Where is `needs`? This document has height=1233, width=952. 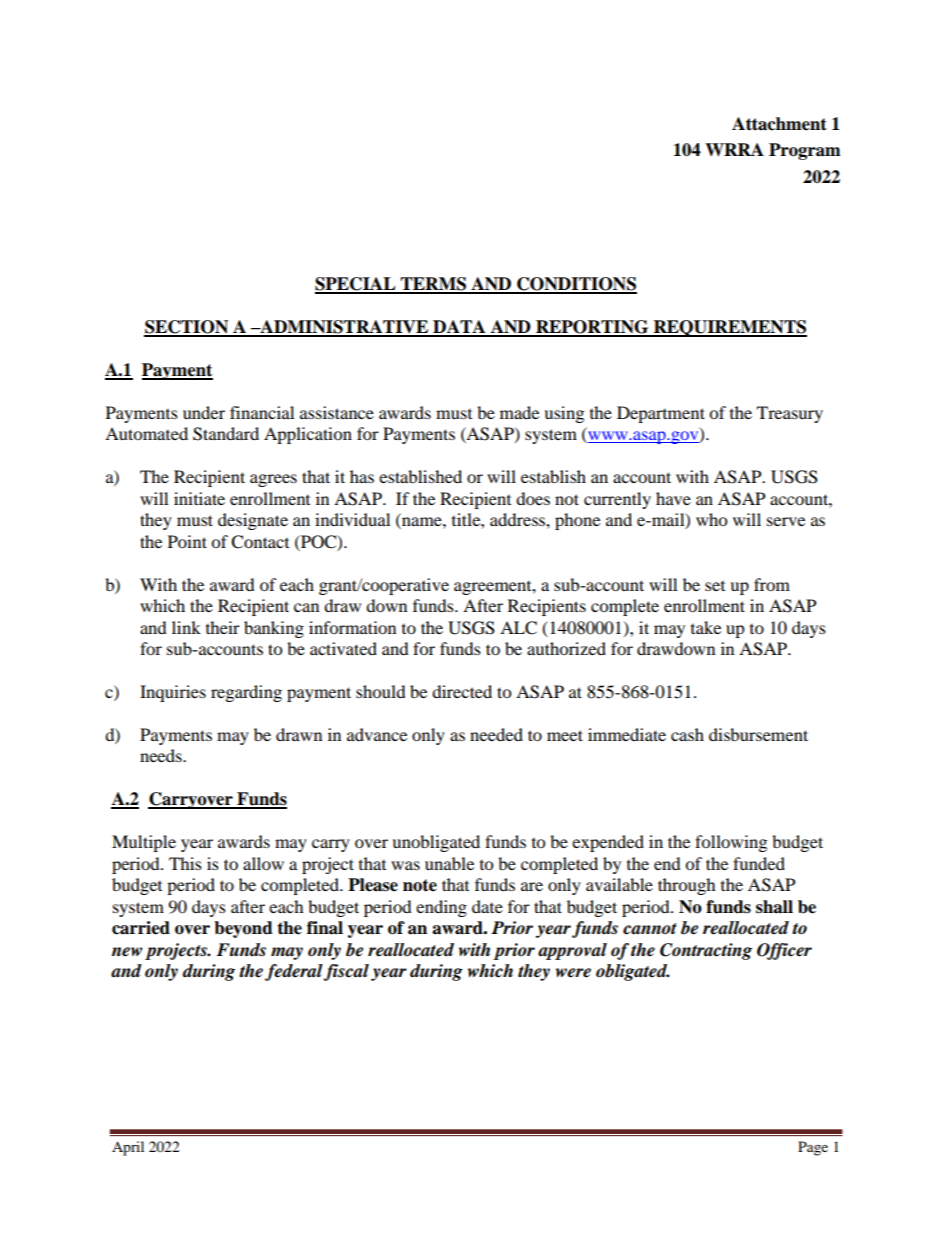 needs is located at coordinates (162, 755).
